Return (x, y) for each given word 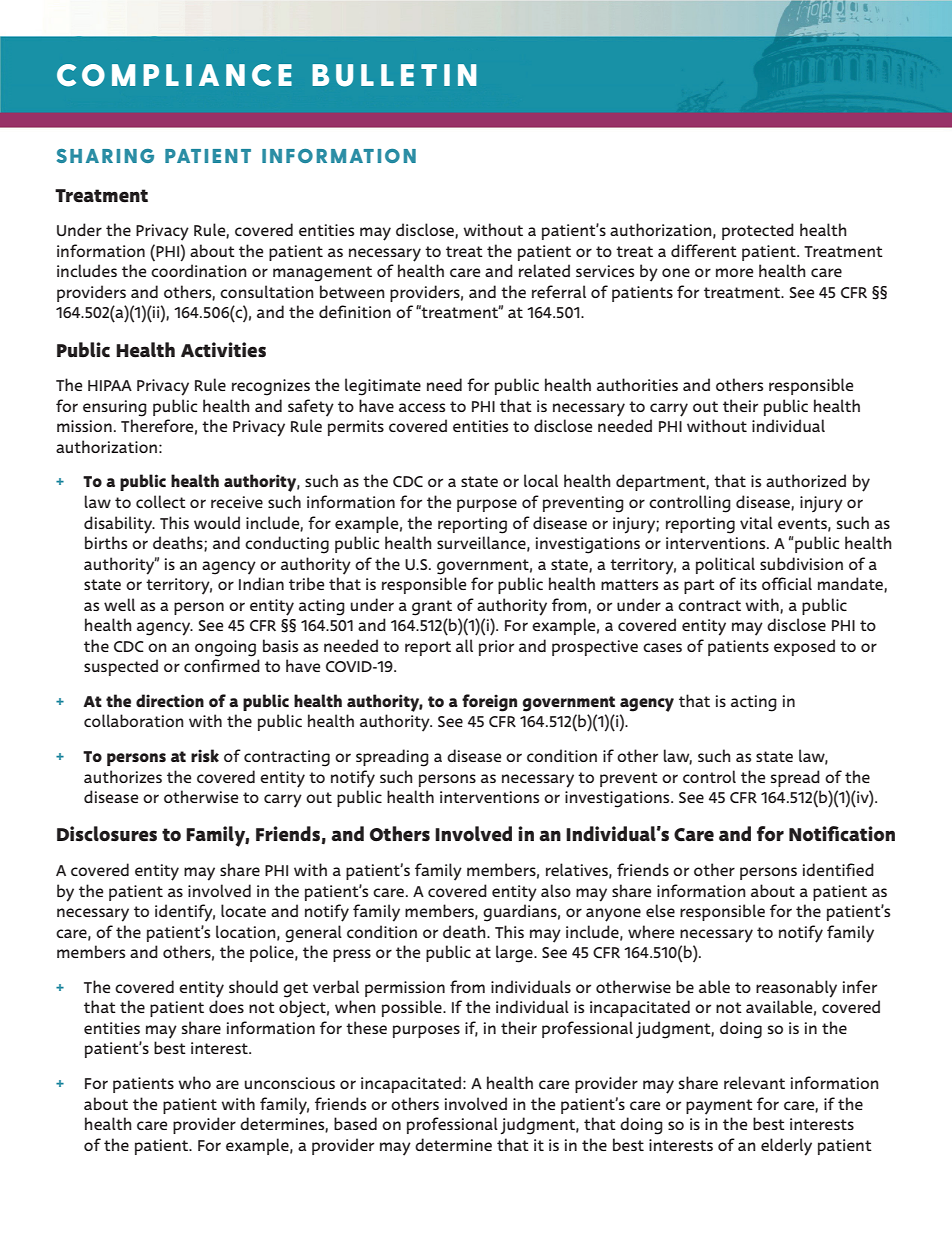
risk (205, 755)
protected (758, 231)
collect (161, 501)
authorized (806, 480)
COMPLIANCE (174, 75)
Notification (842, 834)
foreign (489, 703)
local (541, 480)
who (194, 1082)
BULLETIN (394, 75)
